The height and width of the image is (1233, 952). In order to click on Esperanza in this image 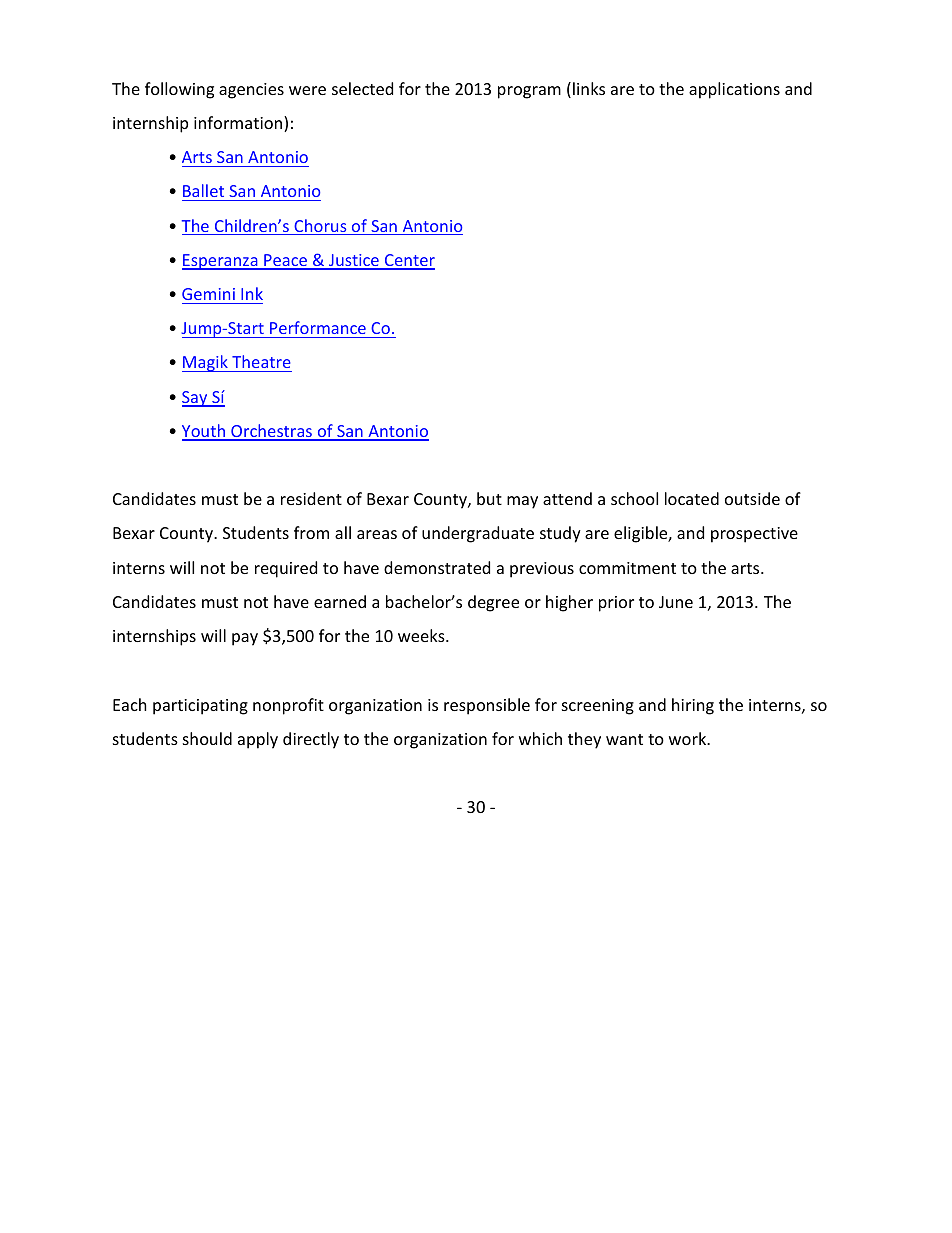, I will do `click(221, 262)`.
